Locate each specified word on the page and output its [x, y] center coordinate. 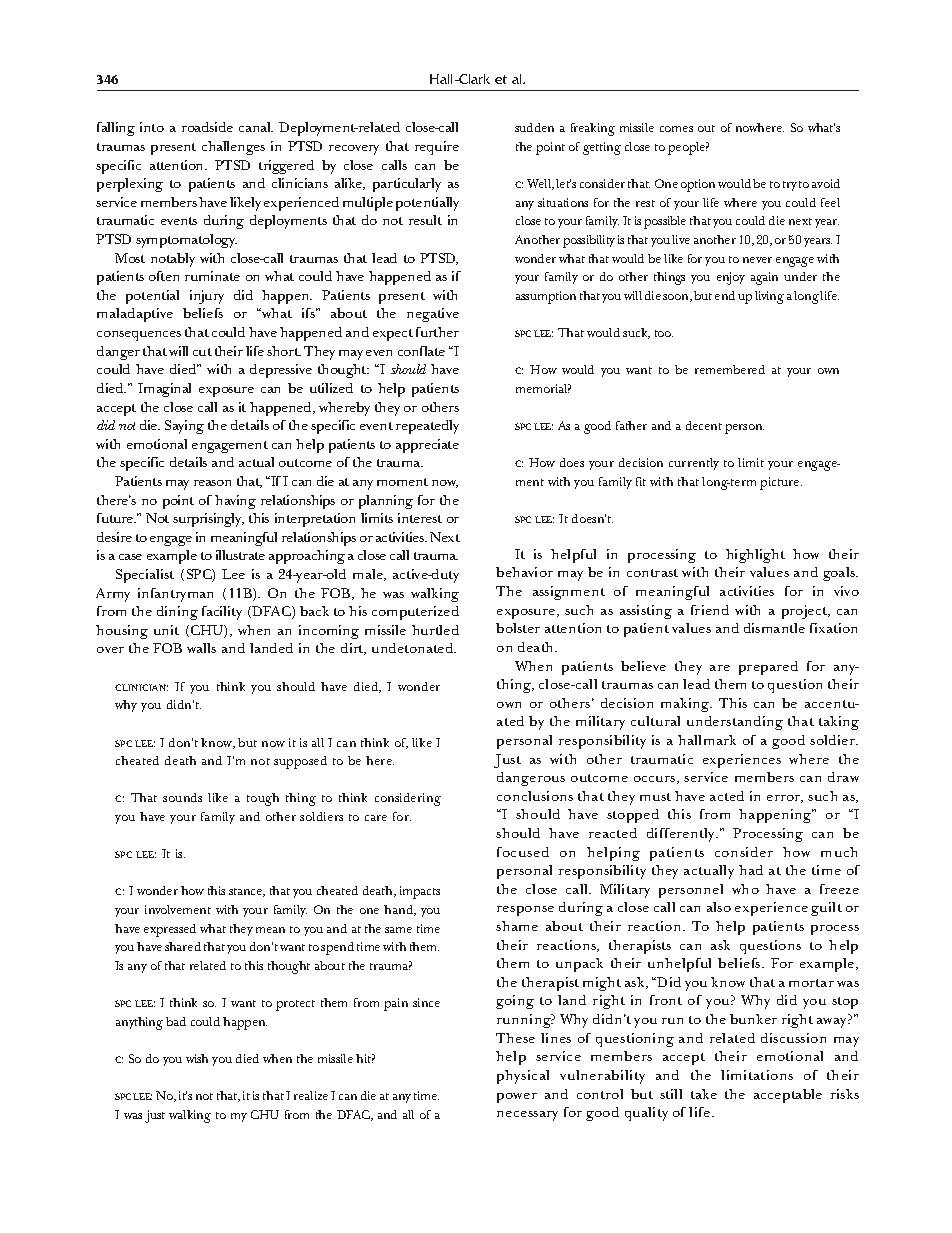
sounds [182, 797]
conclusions [535, 796]
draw [843, 777]
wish [197, 1058]
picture [781, 483]
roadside [207, 127]
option [698, 185]
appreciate [427, 446]
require [437, 148]
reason [212, 483]
